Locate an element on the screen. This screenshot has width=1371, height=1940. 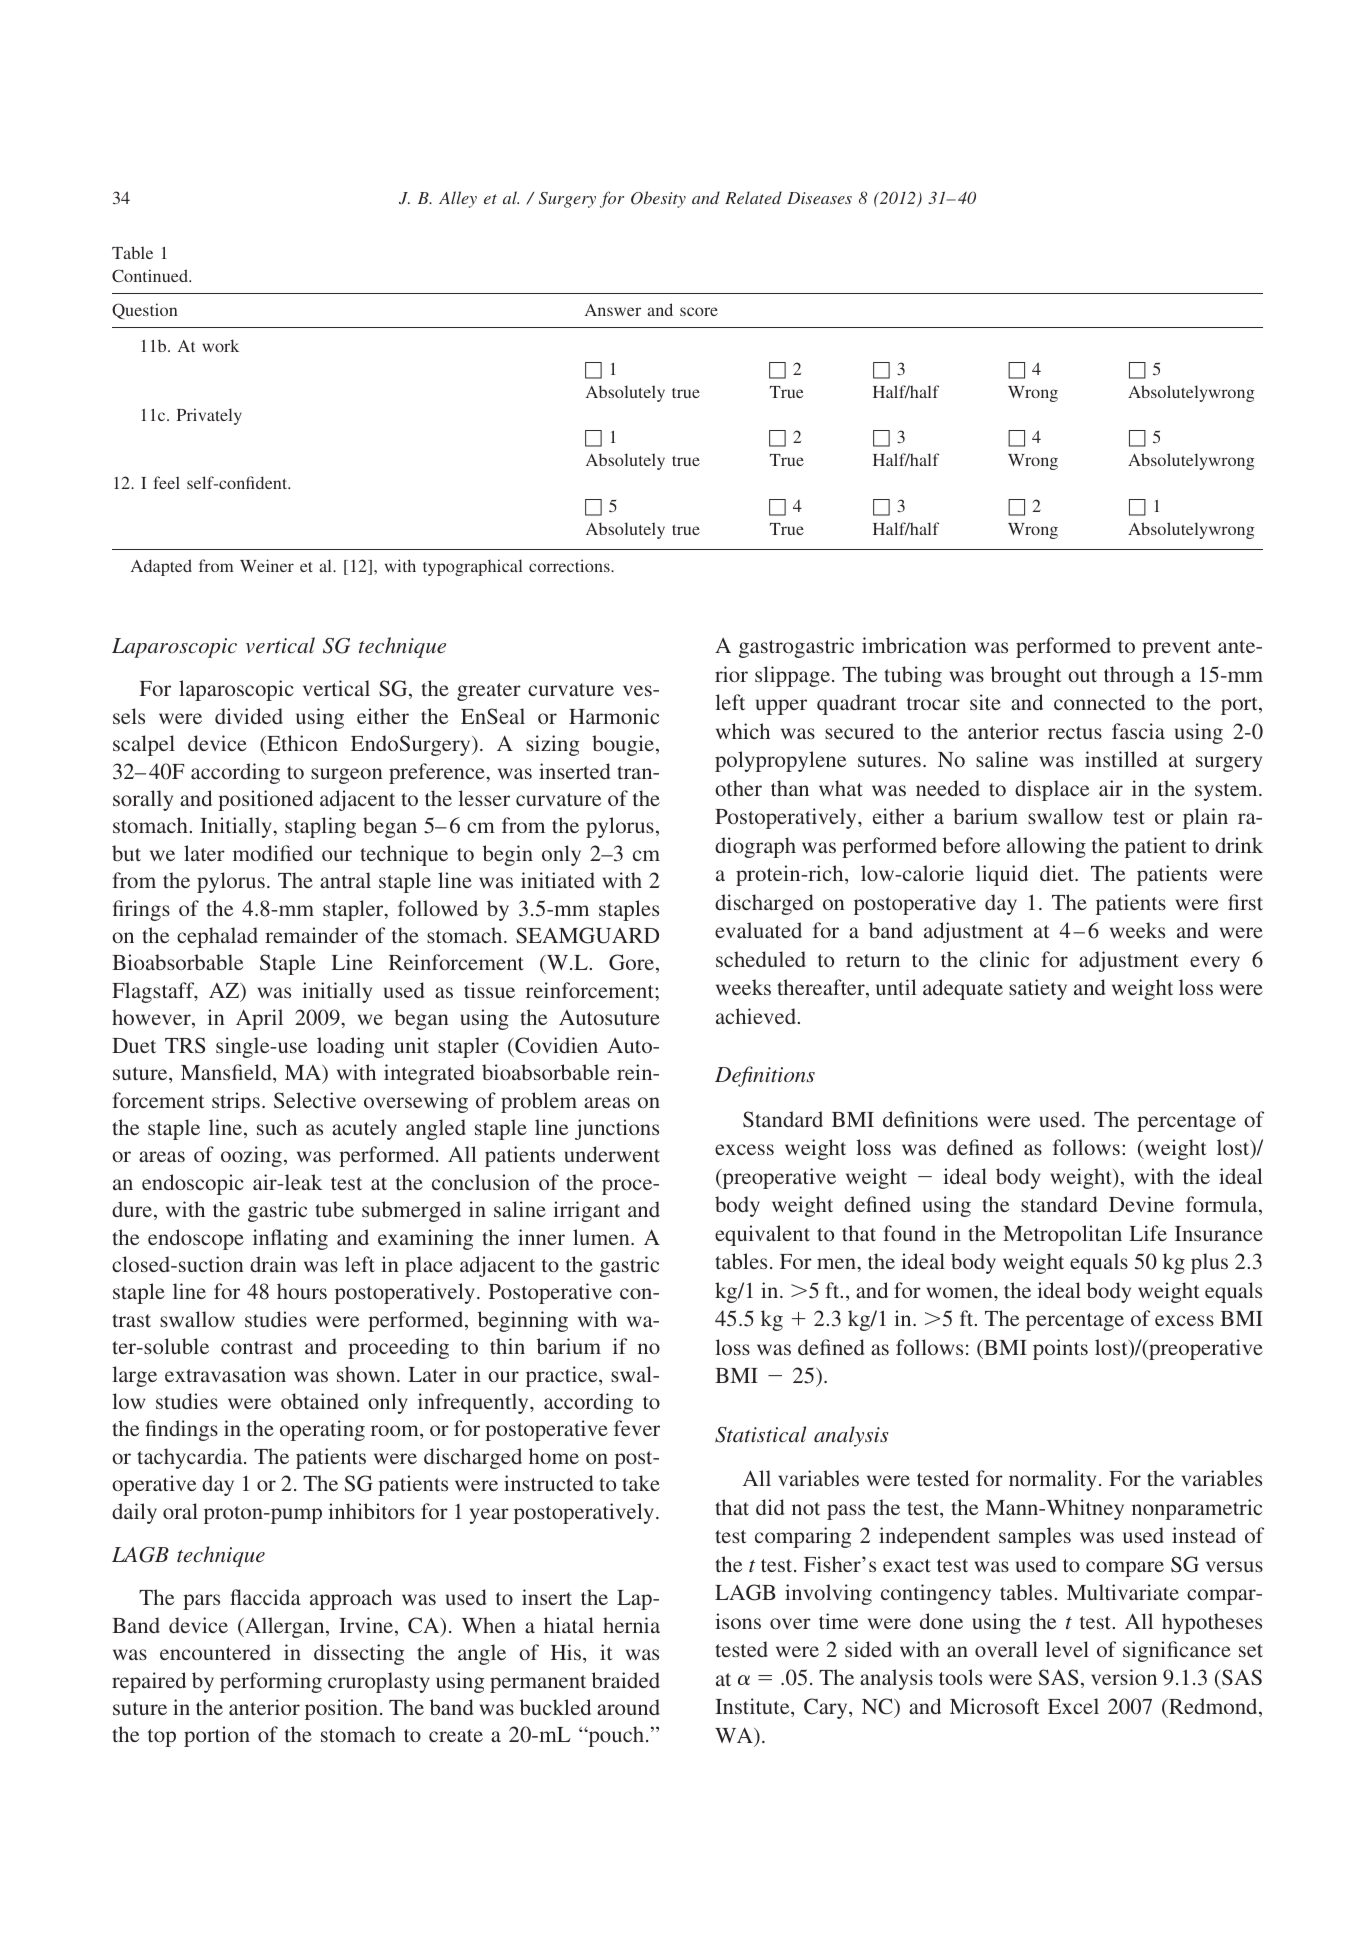
braided is located at coordinates (626, 1680).
